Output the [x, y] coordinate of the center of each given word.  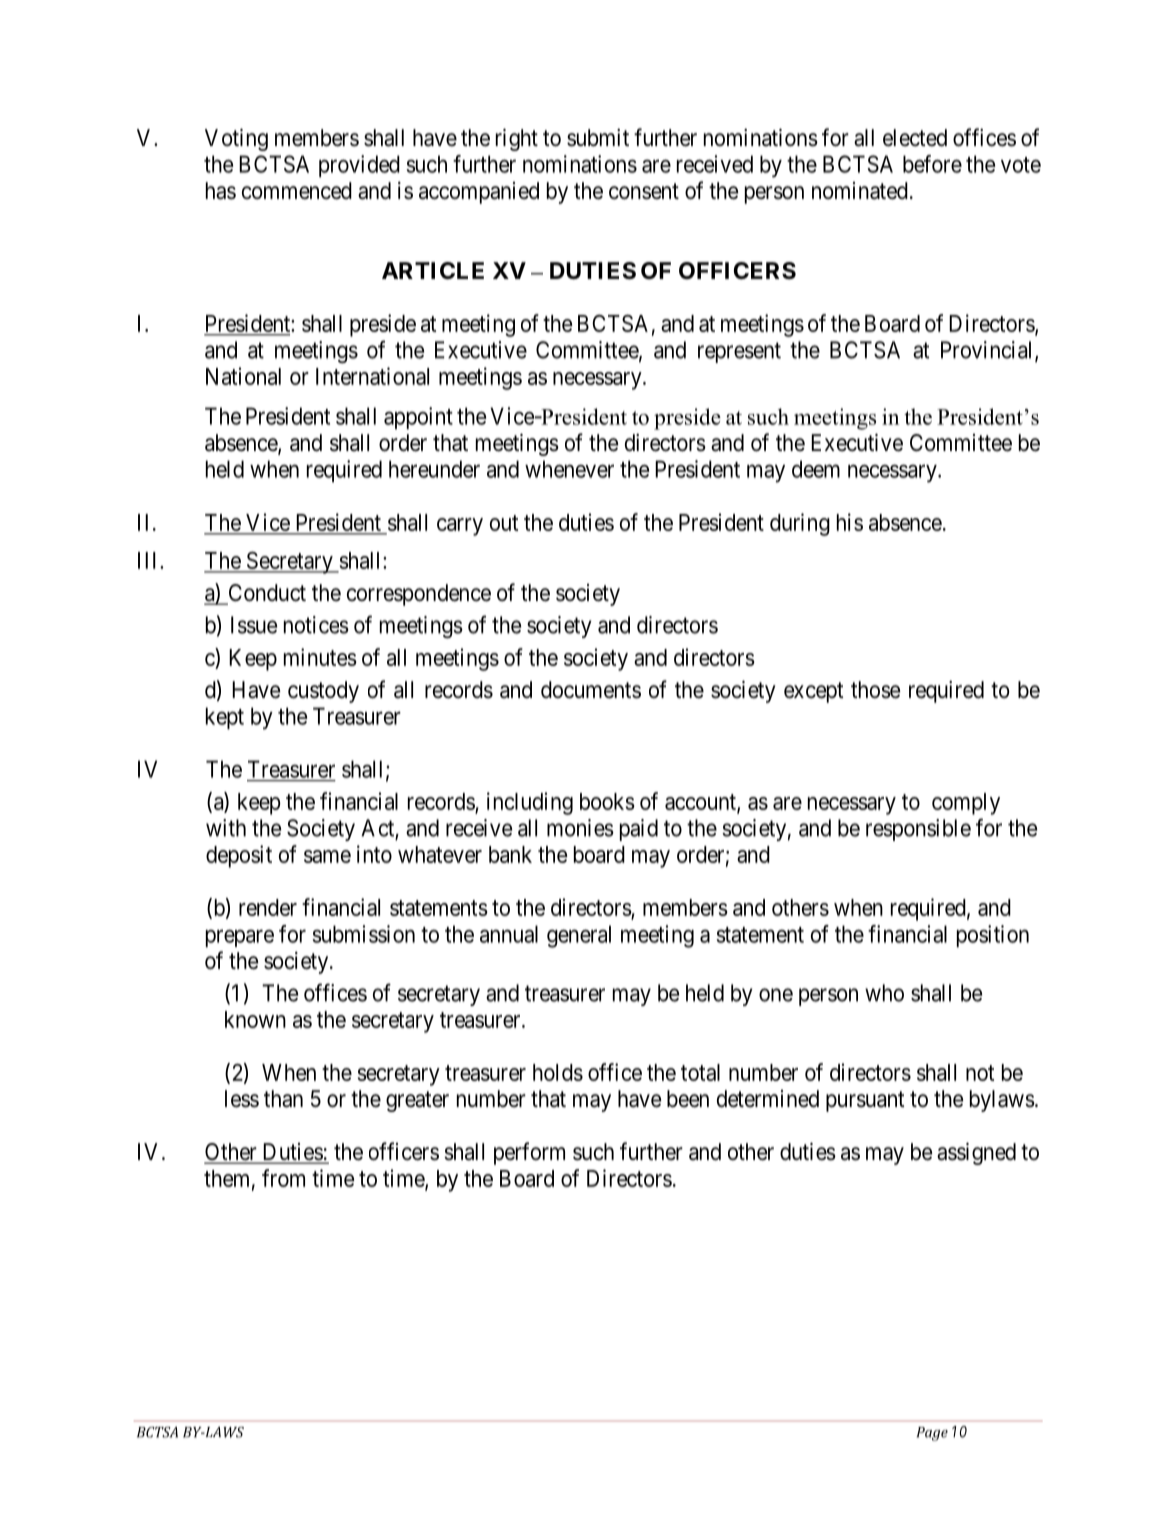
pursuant [865, 1101]
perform [529, 1153]
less [242, 1099]
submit [598, 137]
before [932, 164]
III [149, 560]
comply [966, 804]
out [504, 523]
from [283, 1178]
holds [558, 1072]
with [226, 828]
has [221, 191]
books [607, 801]
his [850, 522]
